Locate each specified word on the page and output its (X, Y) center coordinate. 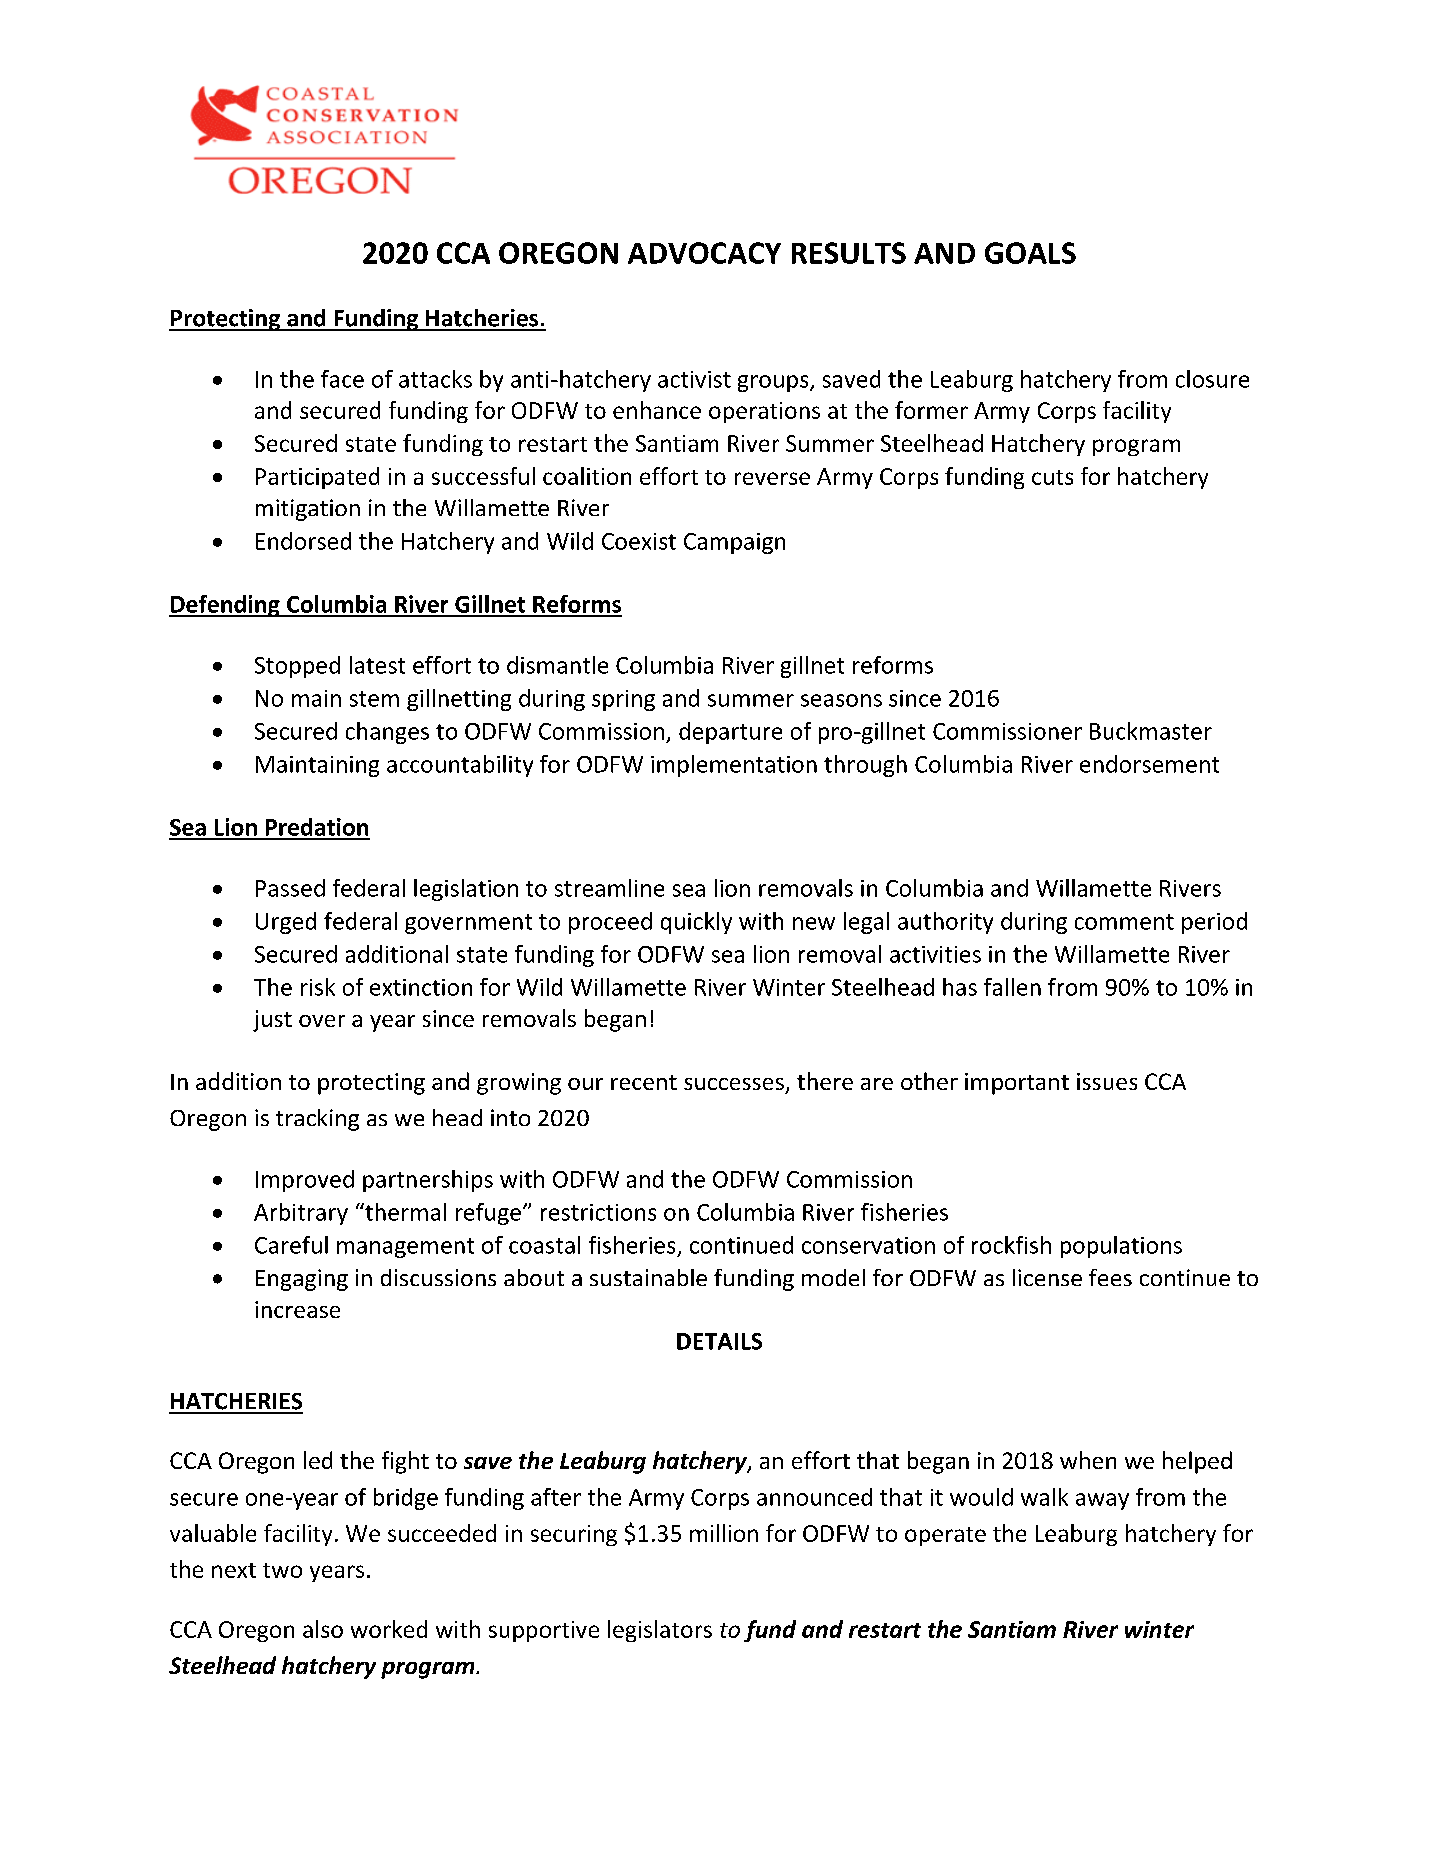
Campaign (734, 543)
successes (734, 1084)
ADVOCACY (704, 253)
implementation (734, 766)
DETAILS (719, 1341)
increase (297, 1309)
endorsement (1149, 764)
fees (1110, 1277)
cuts (1052, 477)
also (323, 1629)
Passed (290, 888)
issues (1107, 1081)
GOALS (1030, 253)
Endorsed (303, 541)
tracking (317, 1120)
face (342, 379)
